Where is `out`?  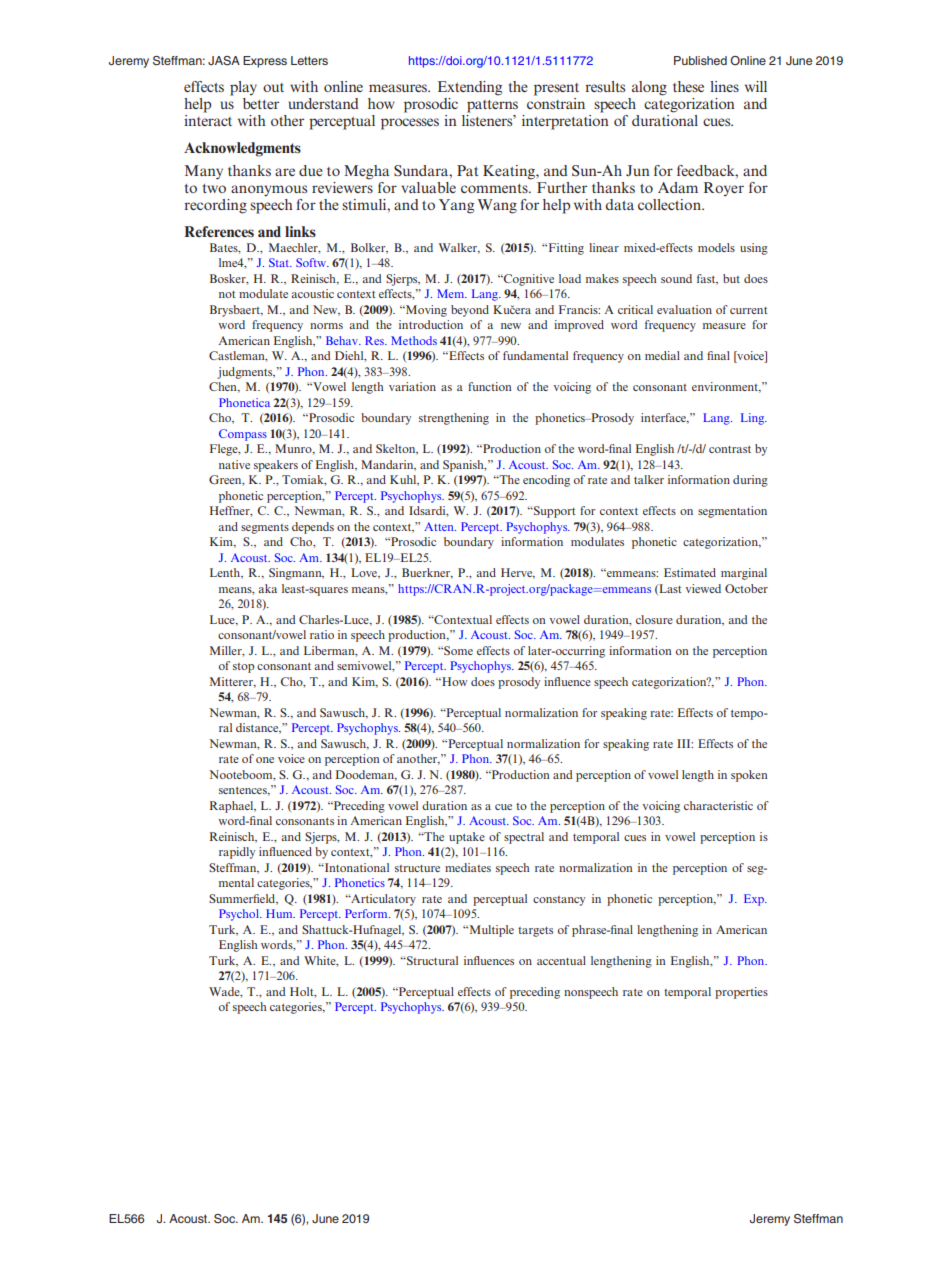
out is located at coordinates (273, 87).
